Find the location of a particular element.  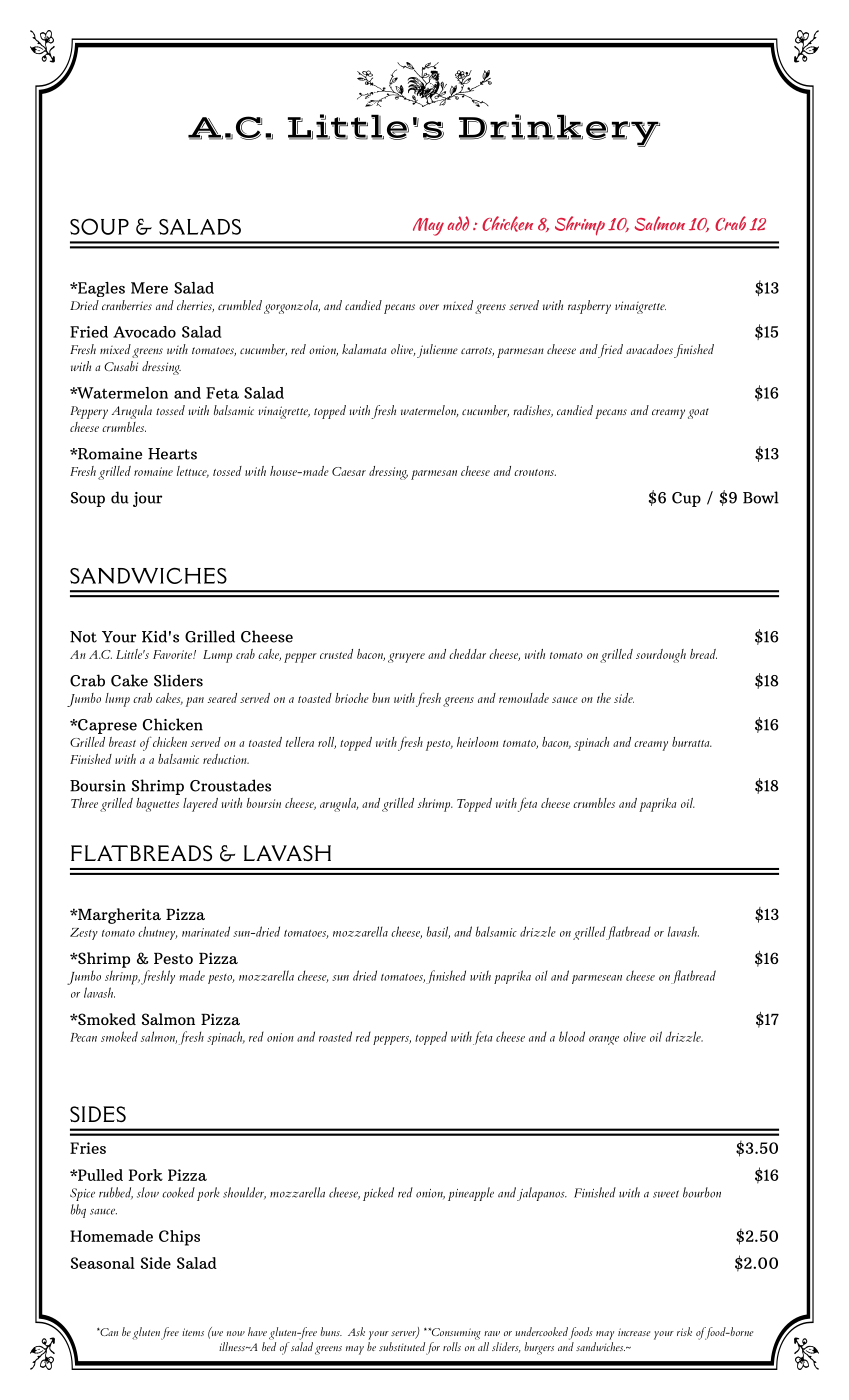

raspberry is located at coordinates (589, 307).
